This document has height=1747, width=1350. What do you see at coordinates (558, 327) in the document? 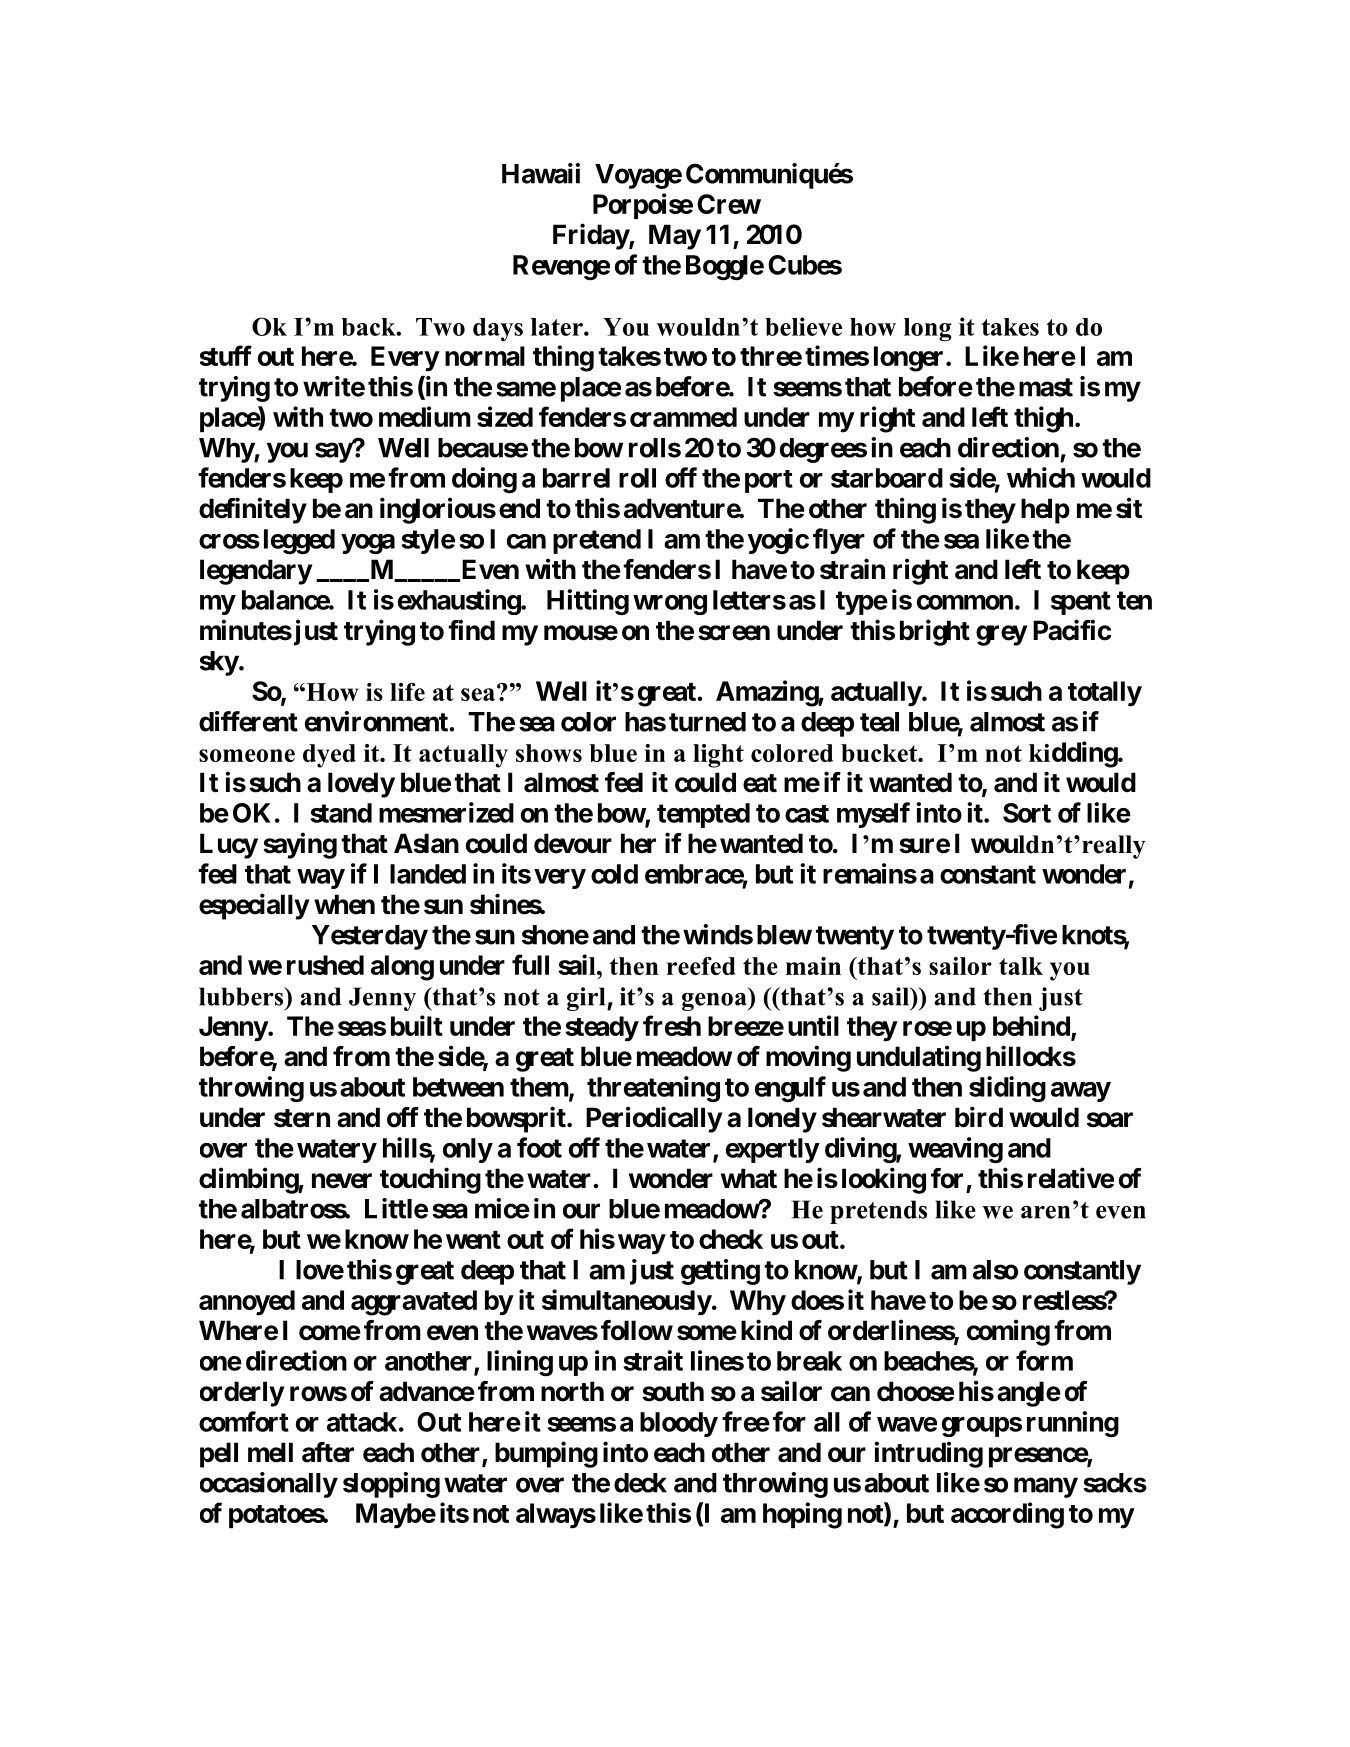
I see `later` at bounding box center [558, 327].
